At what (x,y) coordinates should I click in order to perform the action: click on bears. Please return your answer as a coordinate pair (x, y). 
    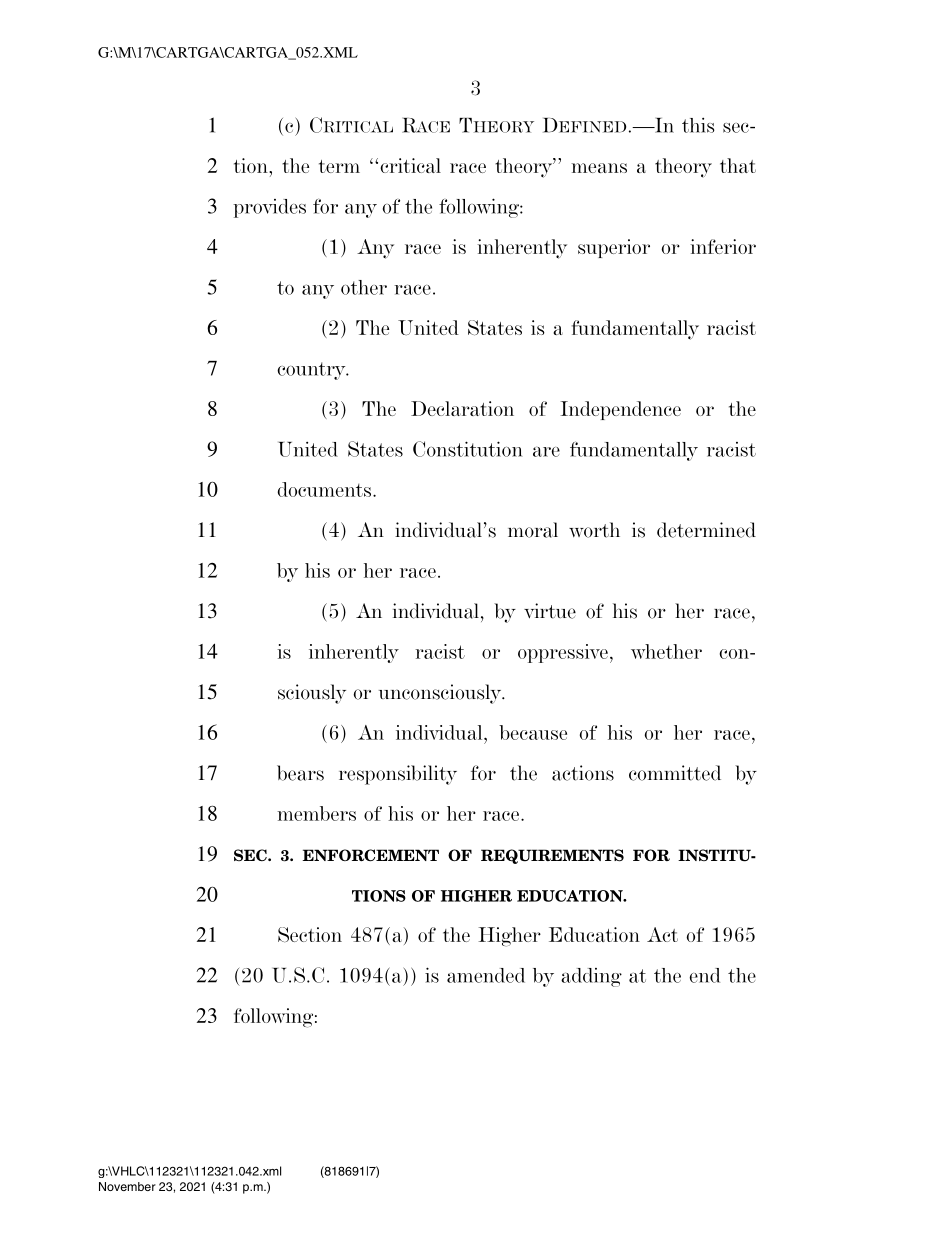
    Looking at the image, I should click on (300, 773).
